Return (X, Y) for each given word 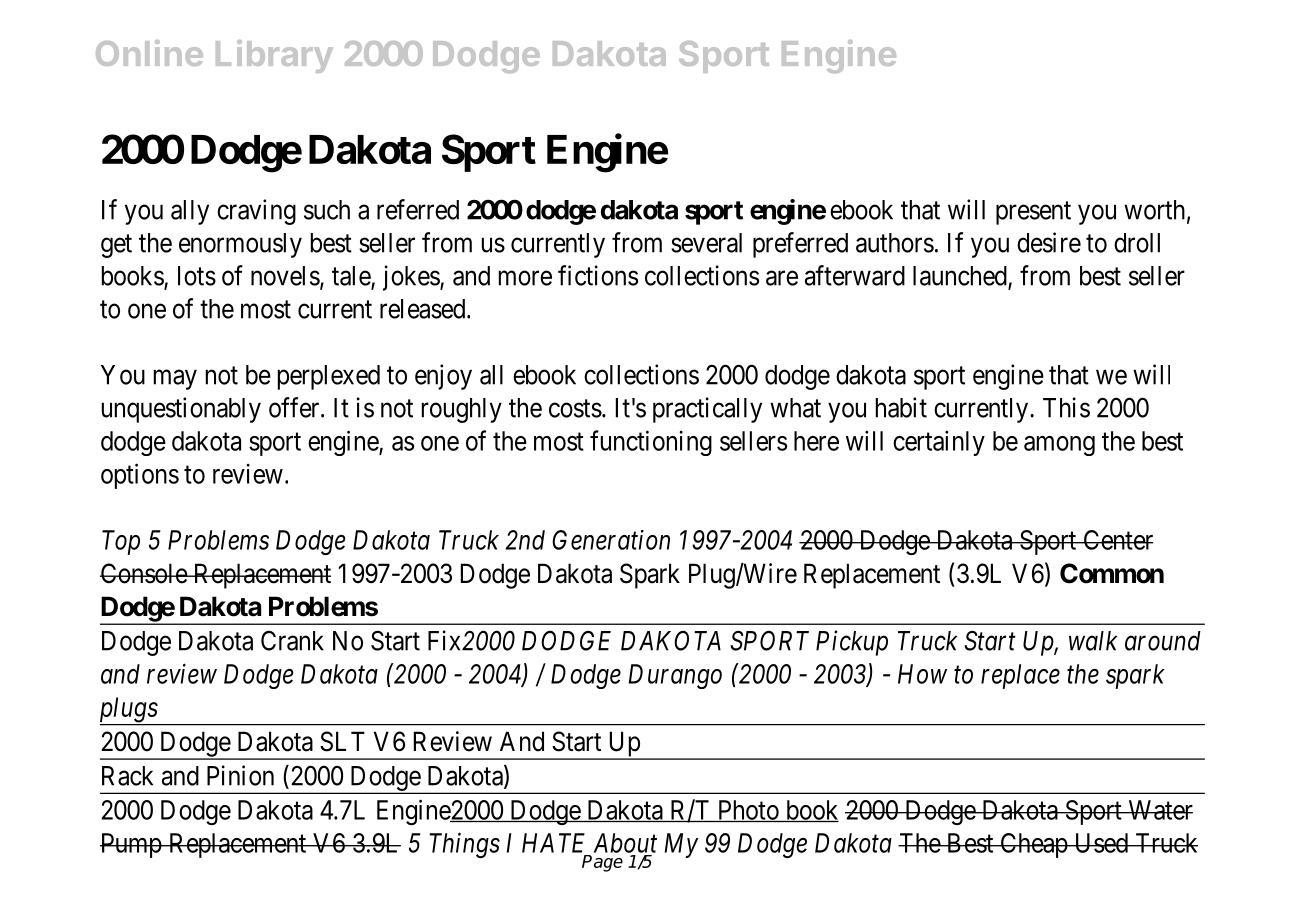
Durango (675, 676)
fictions (598, 275)
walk (1093, 641)
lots (197, 276)
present (1033, 213)
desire (1049, 242)
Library (274, 56)
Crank (292, 640)
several (706, 243)
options (140, 476)
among (1059, 446)
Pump (131, 845)
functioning (651, 443)
